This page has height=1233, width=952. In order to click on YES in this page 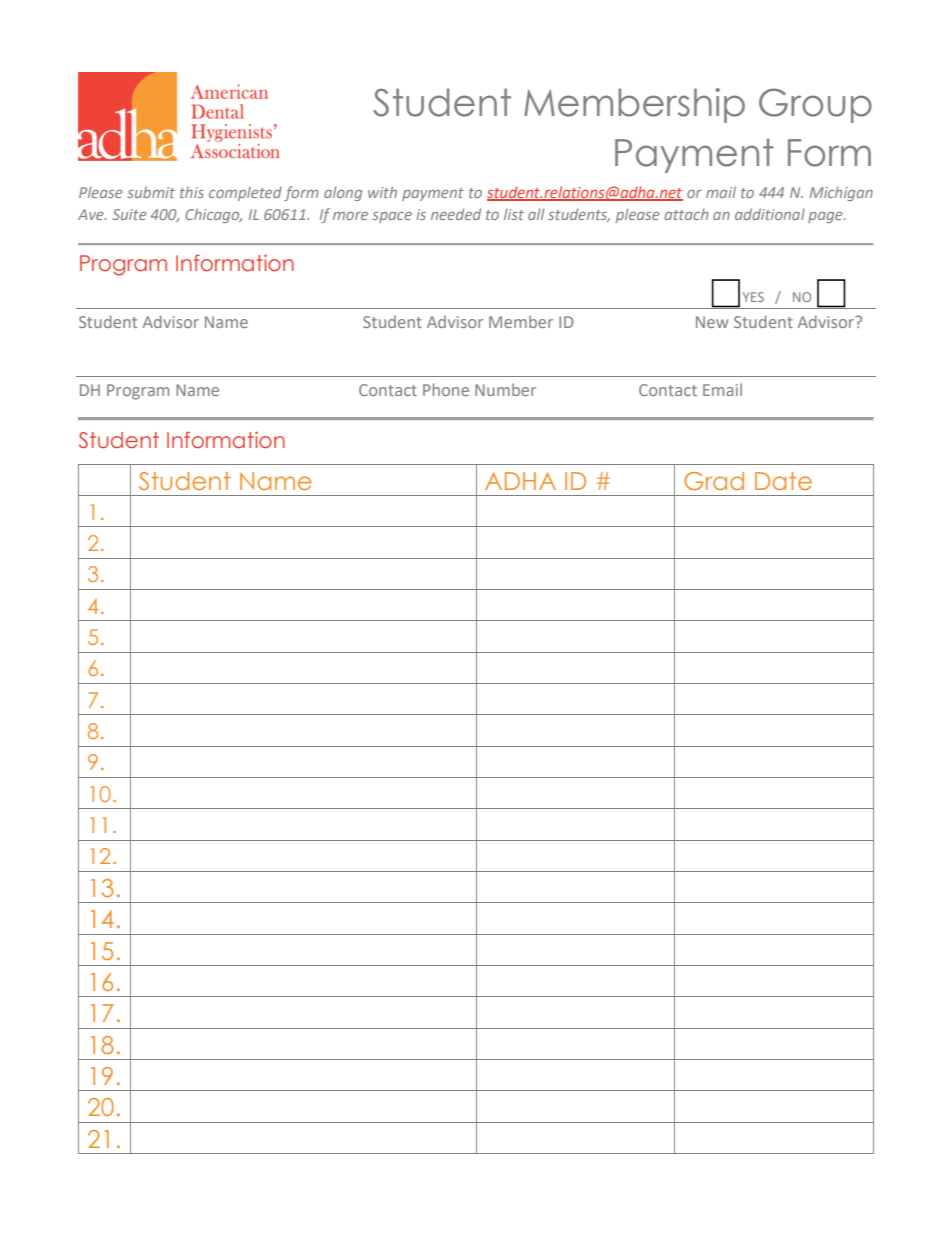, I will do `click(753, 297)`.
